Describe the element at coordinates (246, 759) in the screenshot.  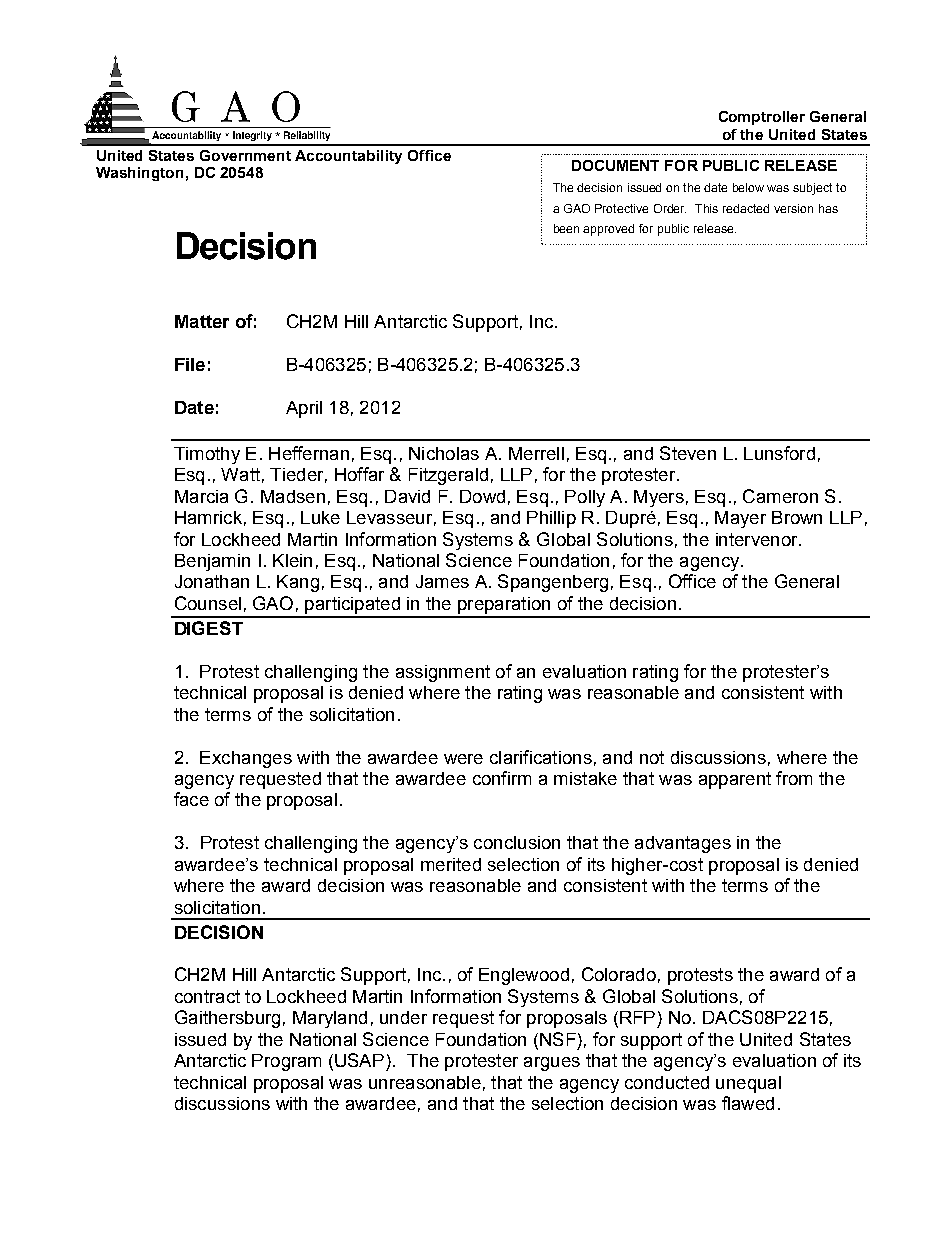
I see `Exchanges` at that location.
